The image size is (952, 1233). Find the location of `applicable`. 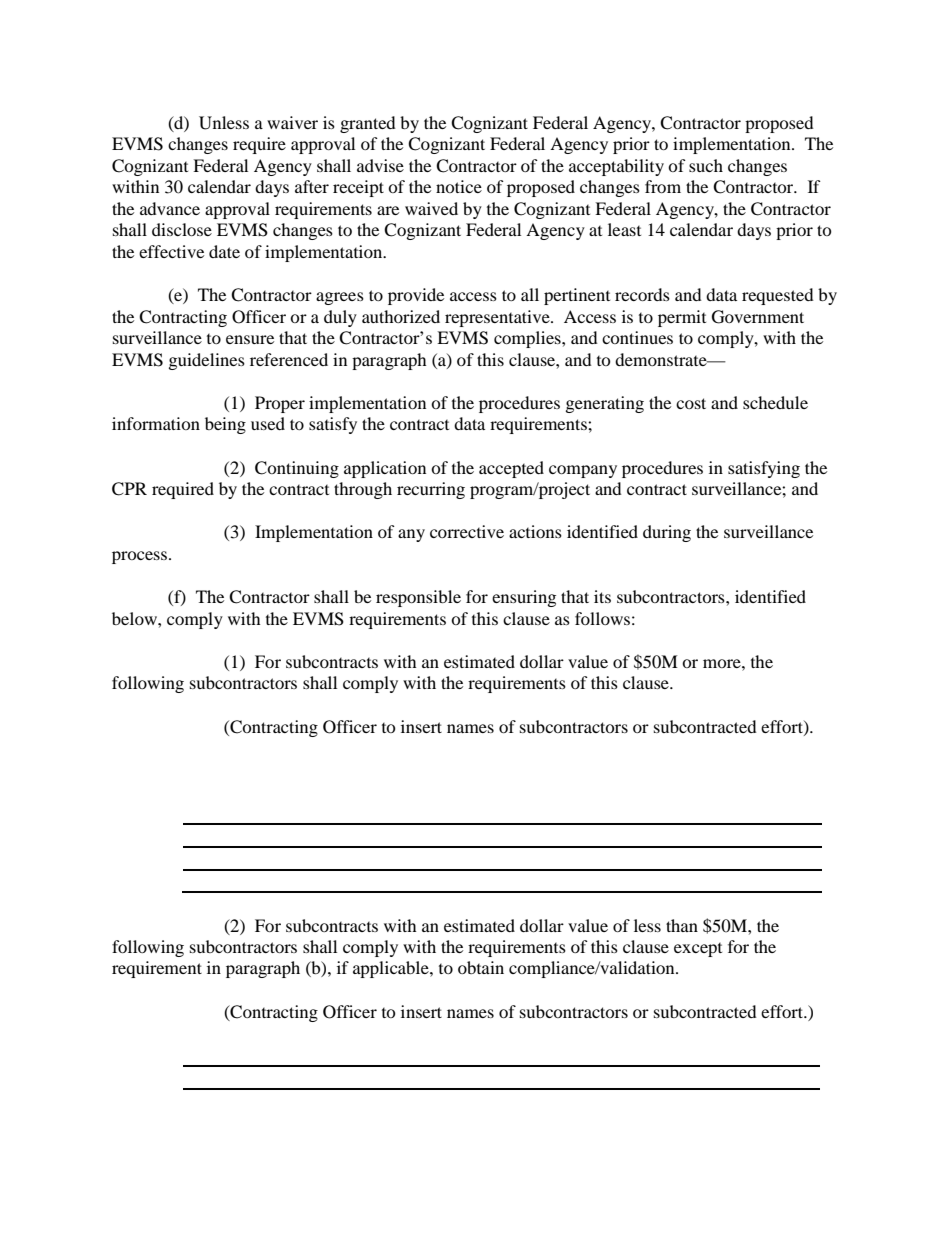

applicable is located at coordinates (392, 969).
